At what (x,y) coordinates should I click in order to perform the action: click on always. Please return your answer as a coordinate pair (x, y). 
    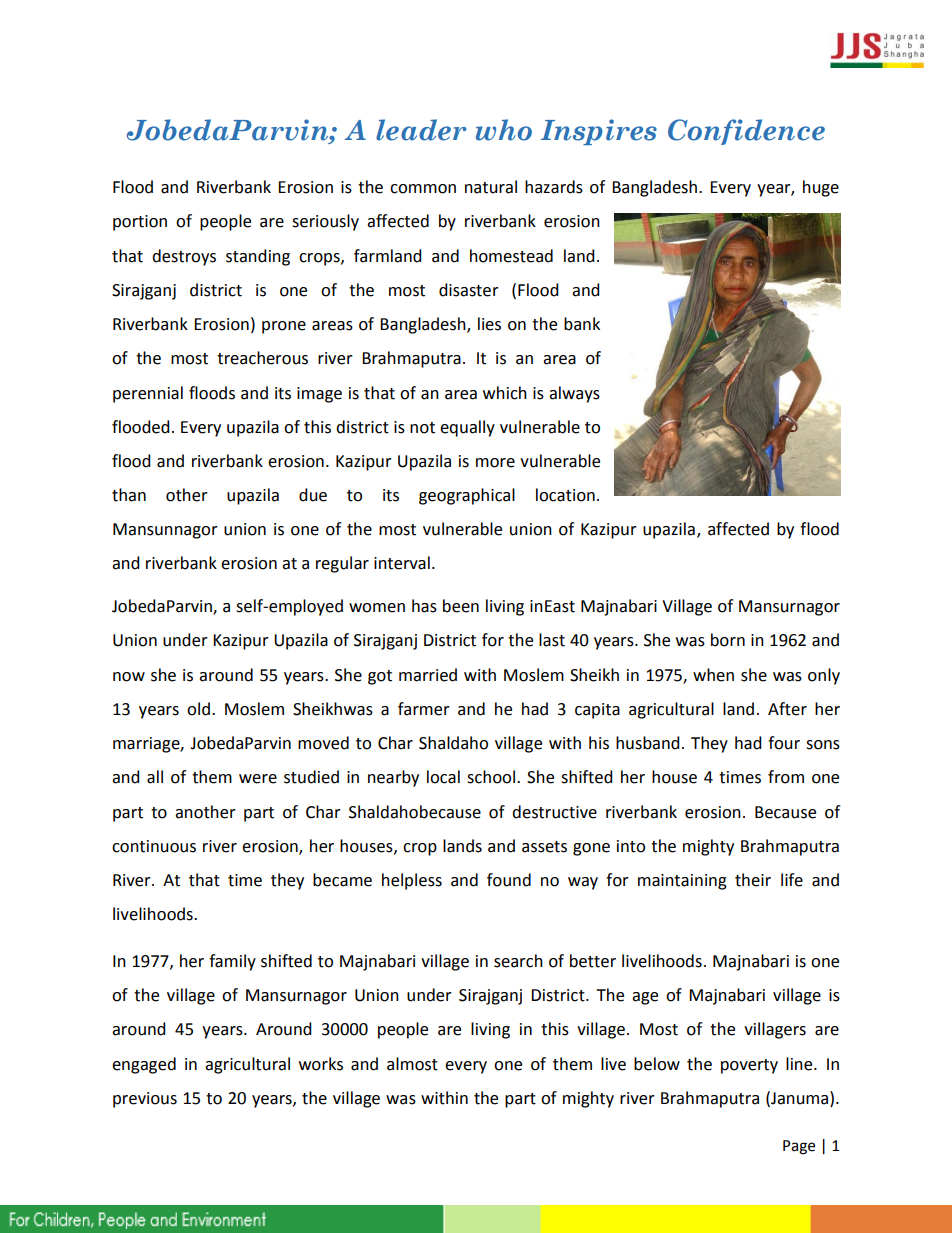
    Looking at the image, I should click on (574, 394).
